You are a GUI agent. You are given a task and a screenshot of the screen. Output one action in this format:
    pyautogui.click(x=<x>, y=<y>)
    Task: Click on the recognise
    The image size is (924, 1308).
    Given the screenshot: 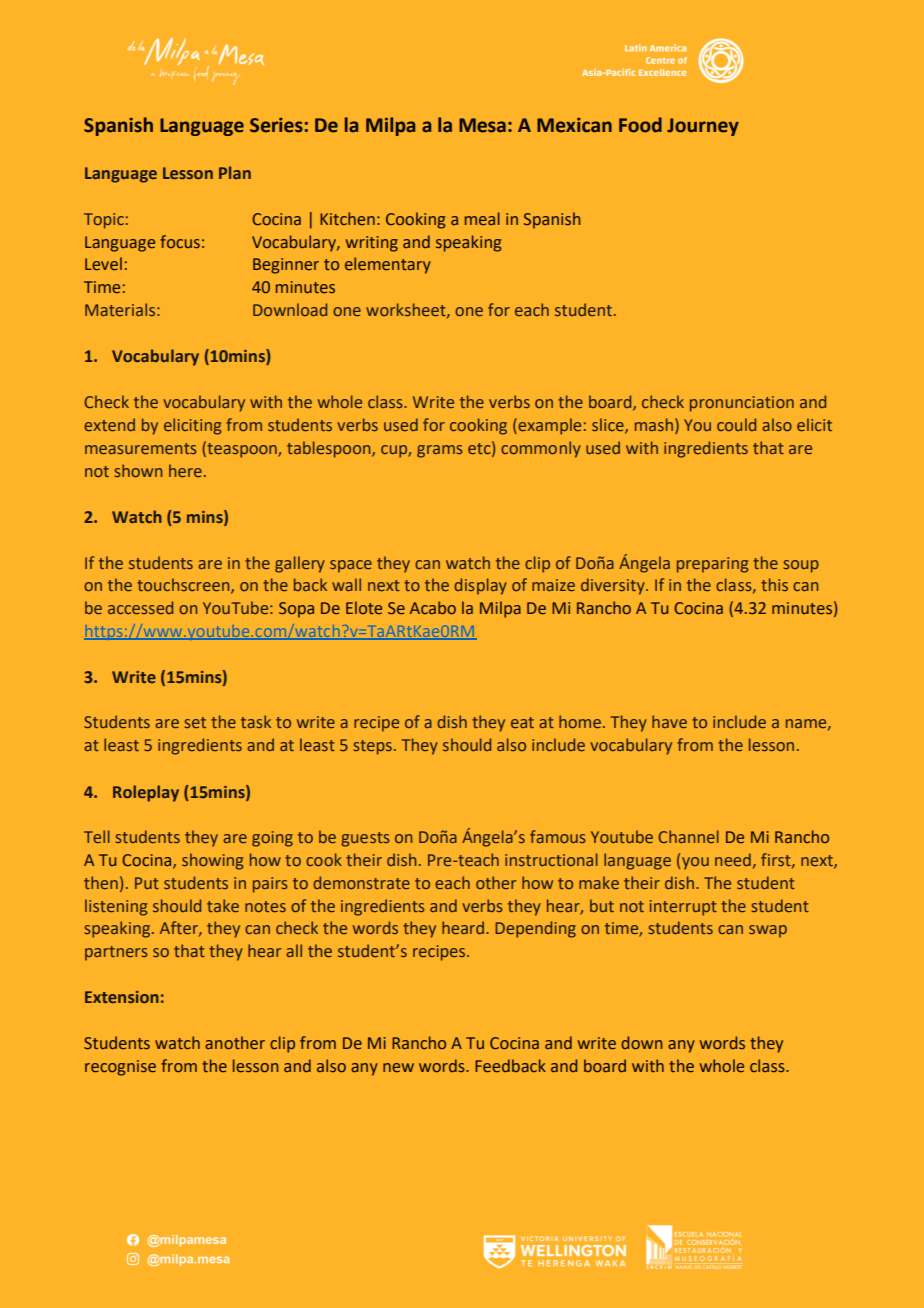 What is the action you would take?
    pyautogui.click(x=120, y=1068)
